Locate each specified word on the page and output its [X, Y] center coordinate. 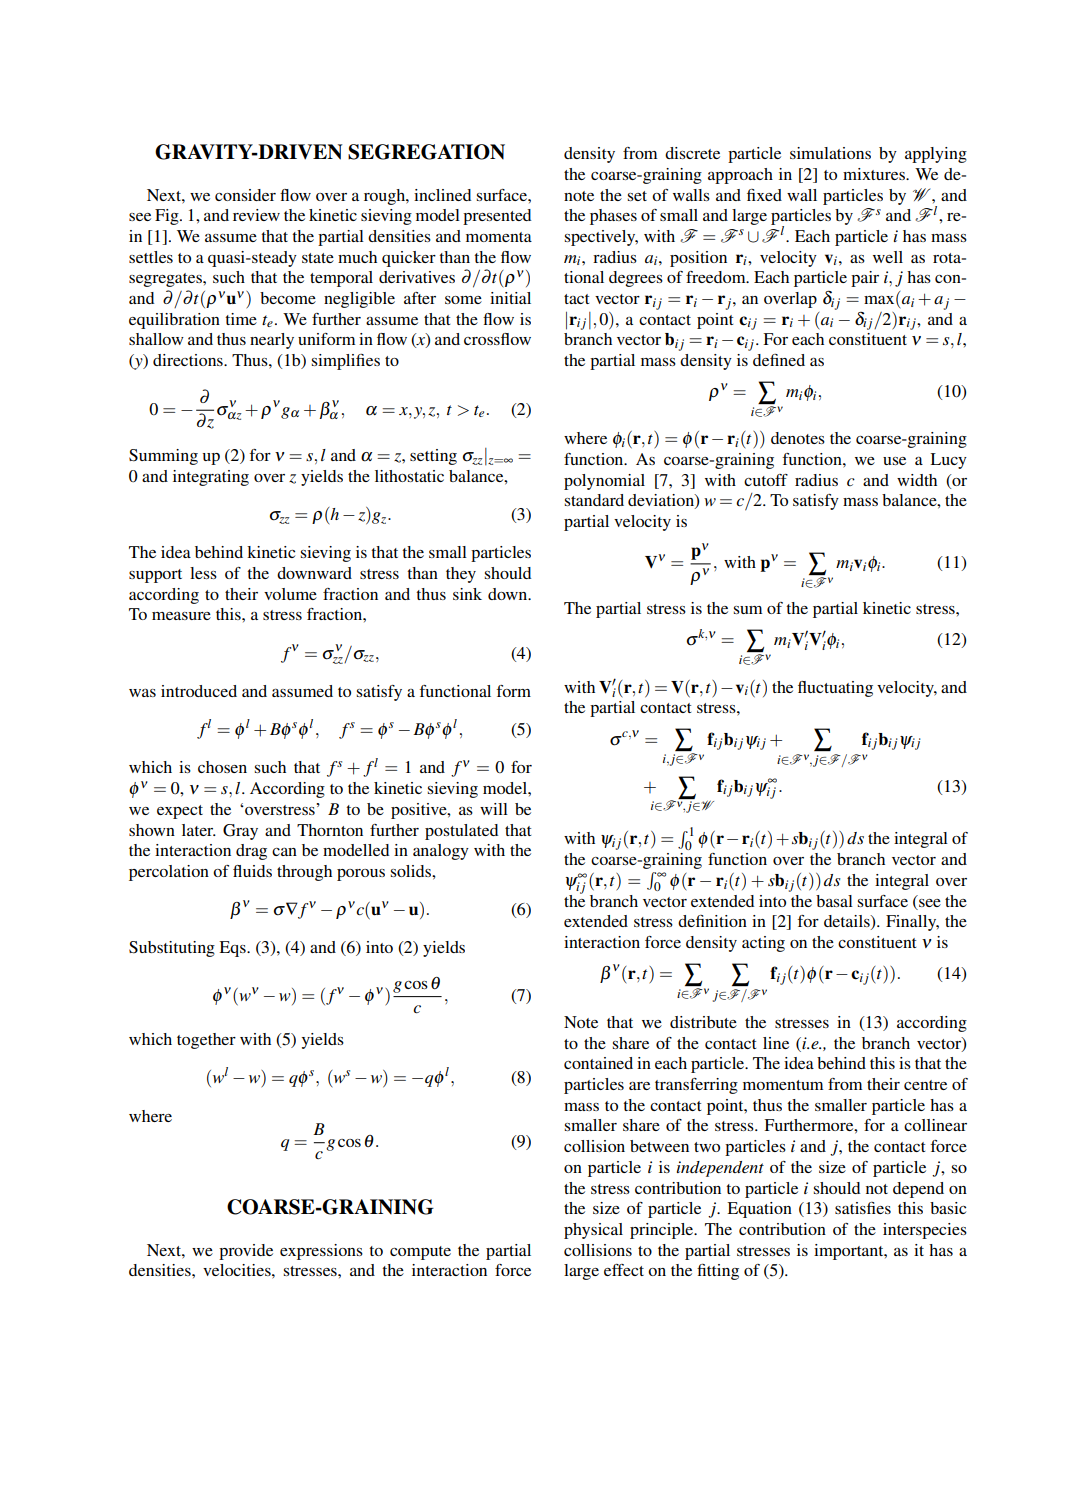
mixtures [875, 174]
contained [598, 1063]
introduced [199, 691]
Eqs [233, 949]
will [494, 809]
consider [245, 195]
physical [593, 1231]
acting [763, 944]
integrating [211, 478]
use [894, 461]
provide [246, 1252]
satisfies [863, 1208]
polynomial [604, 482]
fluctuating [835, 689]
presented [497, 217]
